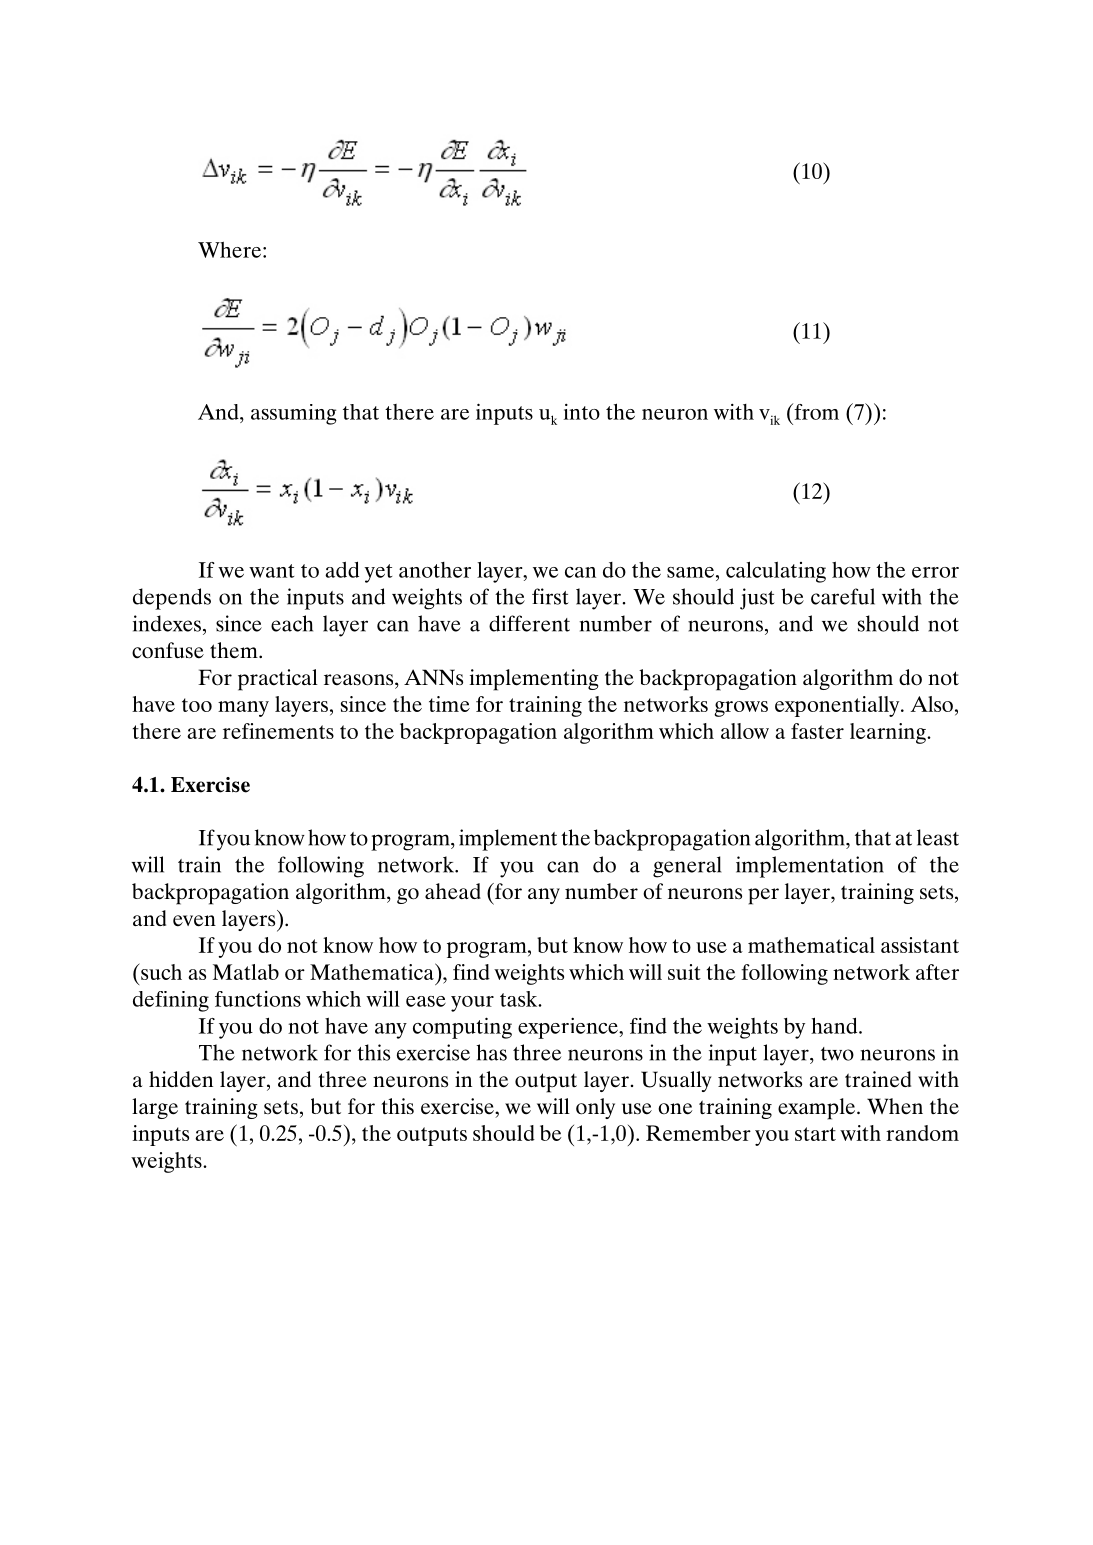 The width and height of the page is (1093, 1545). What do you see at coordinates (581, 412) in the page?
I see `into` at bounding box center [581, 412].
